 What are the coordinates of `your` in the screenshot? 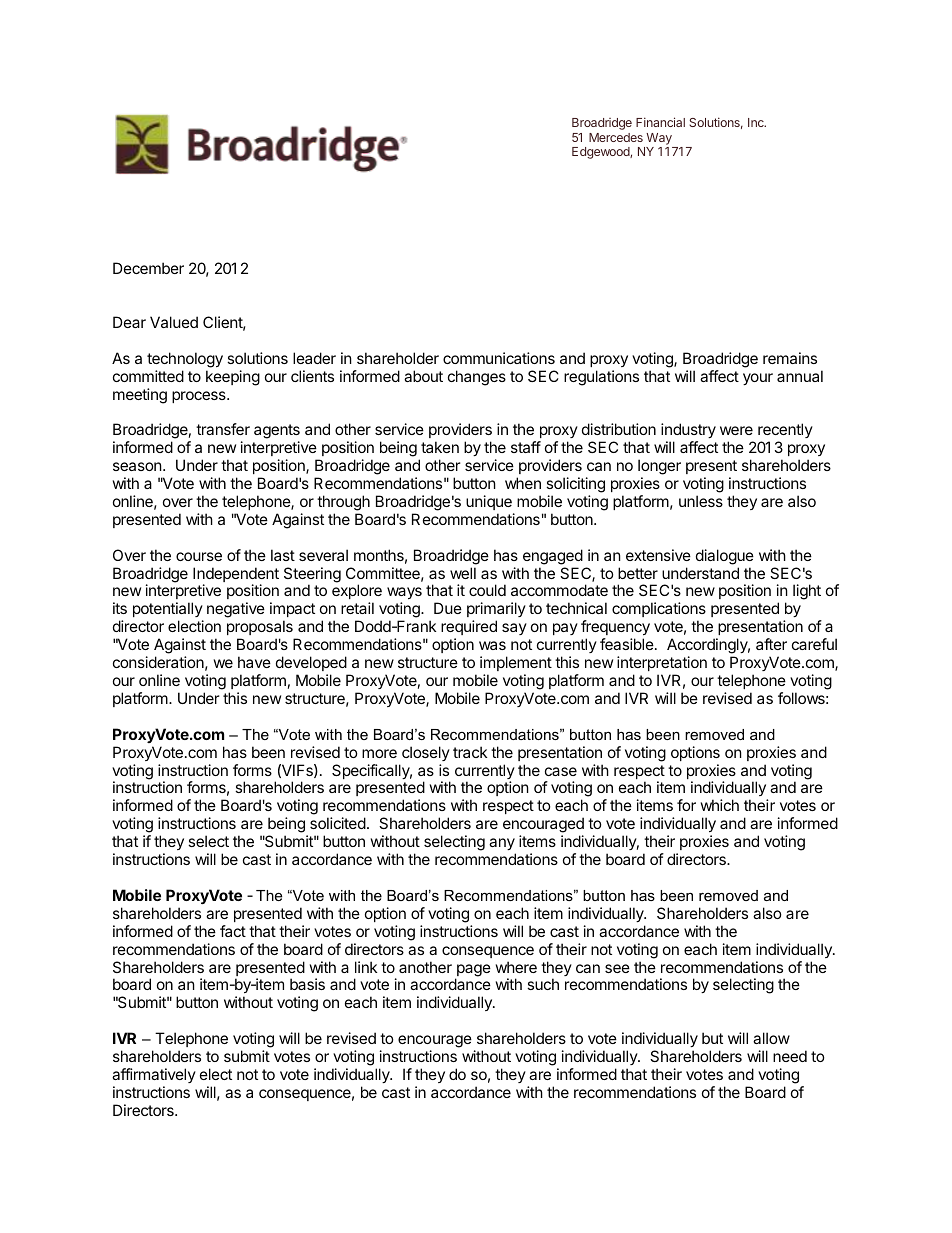 It's located at (758, 379).
